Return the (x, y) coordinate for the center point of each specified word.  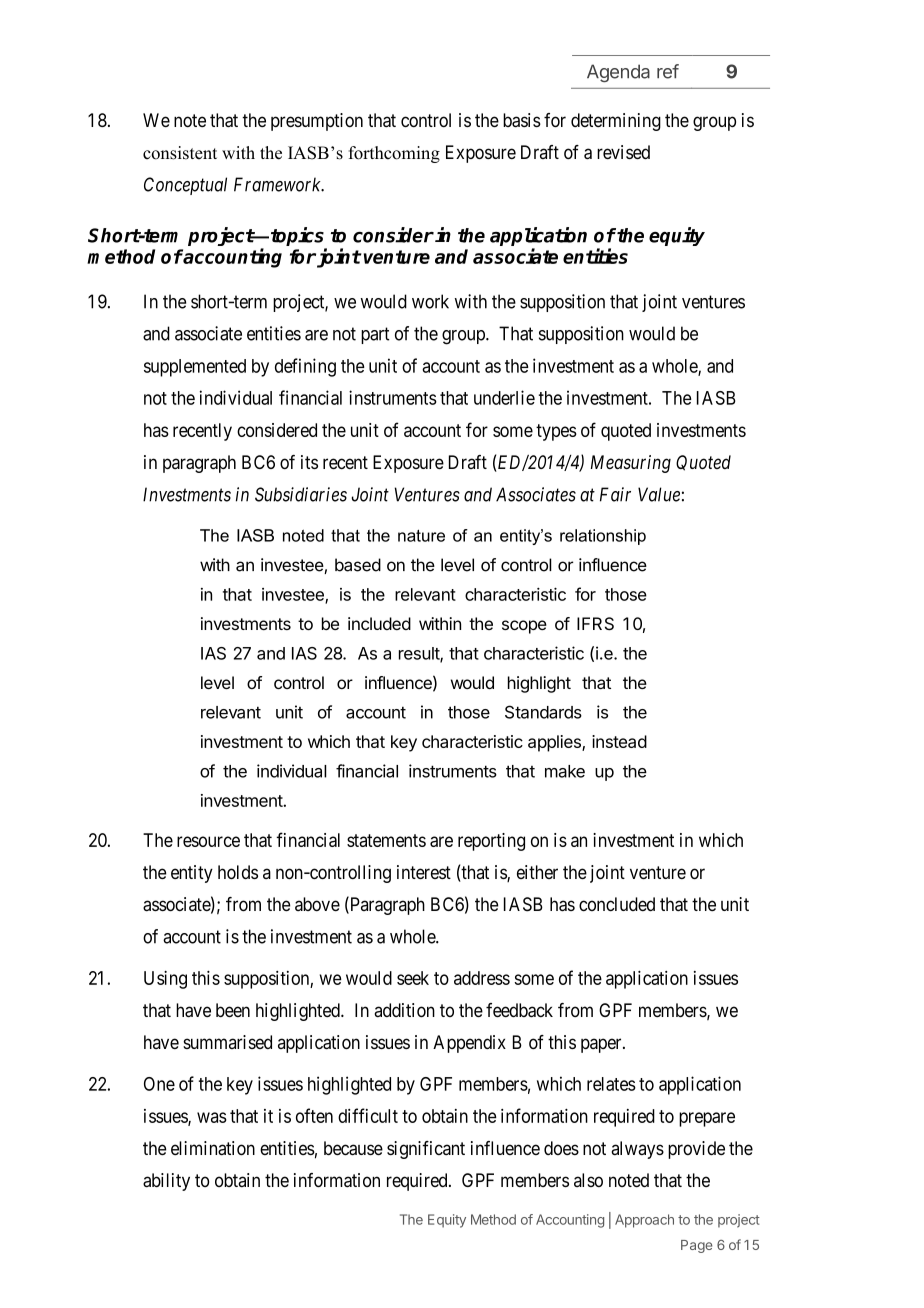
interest (424, 872)
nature (421, 535)
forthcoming (394, 154)
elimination (213, 1148)
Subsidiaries (301, 494)
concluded (617, 904)
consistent (180, 153)
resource (208, 841)
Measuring (631, 464)
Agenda (618, 73)
